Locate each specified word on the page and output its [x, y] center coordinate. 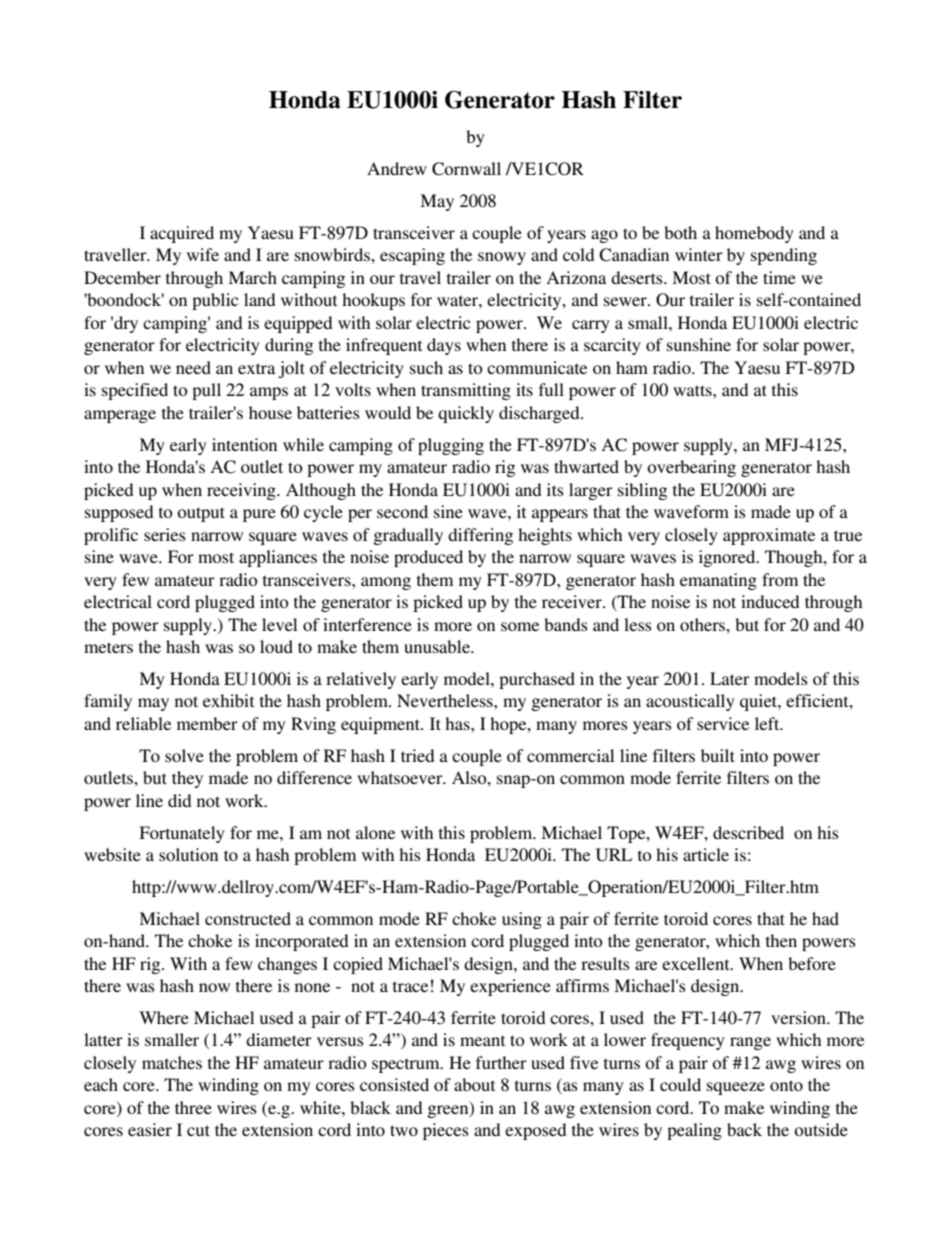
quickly [466, 414]
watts [693, 390]
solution [188, 854]
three [193, 1107]
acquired [182, 234]
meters [108, 647]
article [706, 854]
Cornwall [466, 169]
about [474, 1084]
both [680, 232]
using [522, 920]
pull [206, 391]
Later [730, 678]
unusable [438, 646]
